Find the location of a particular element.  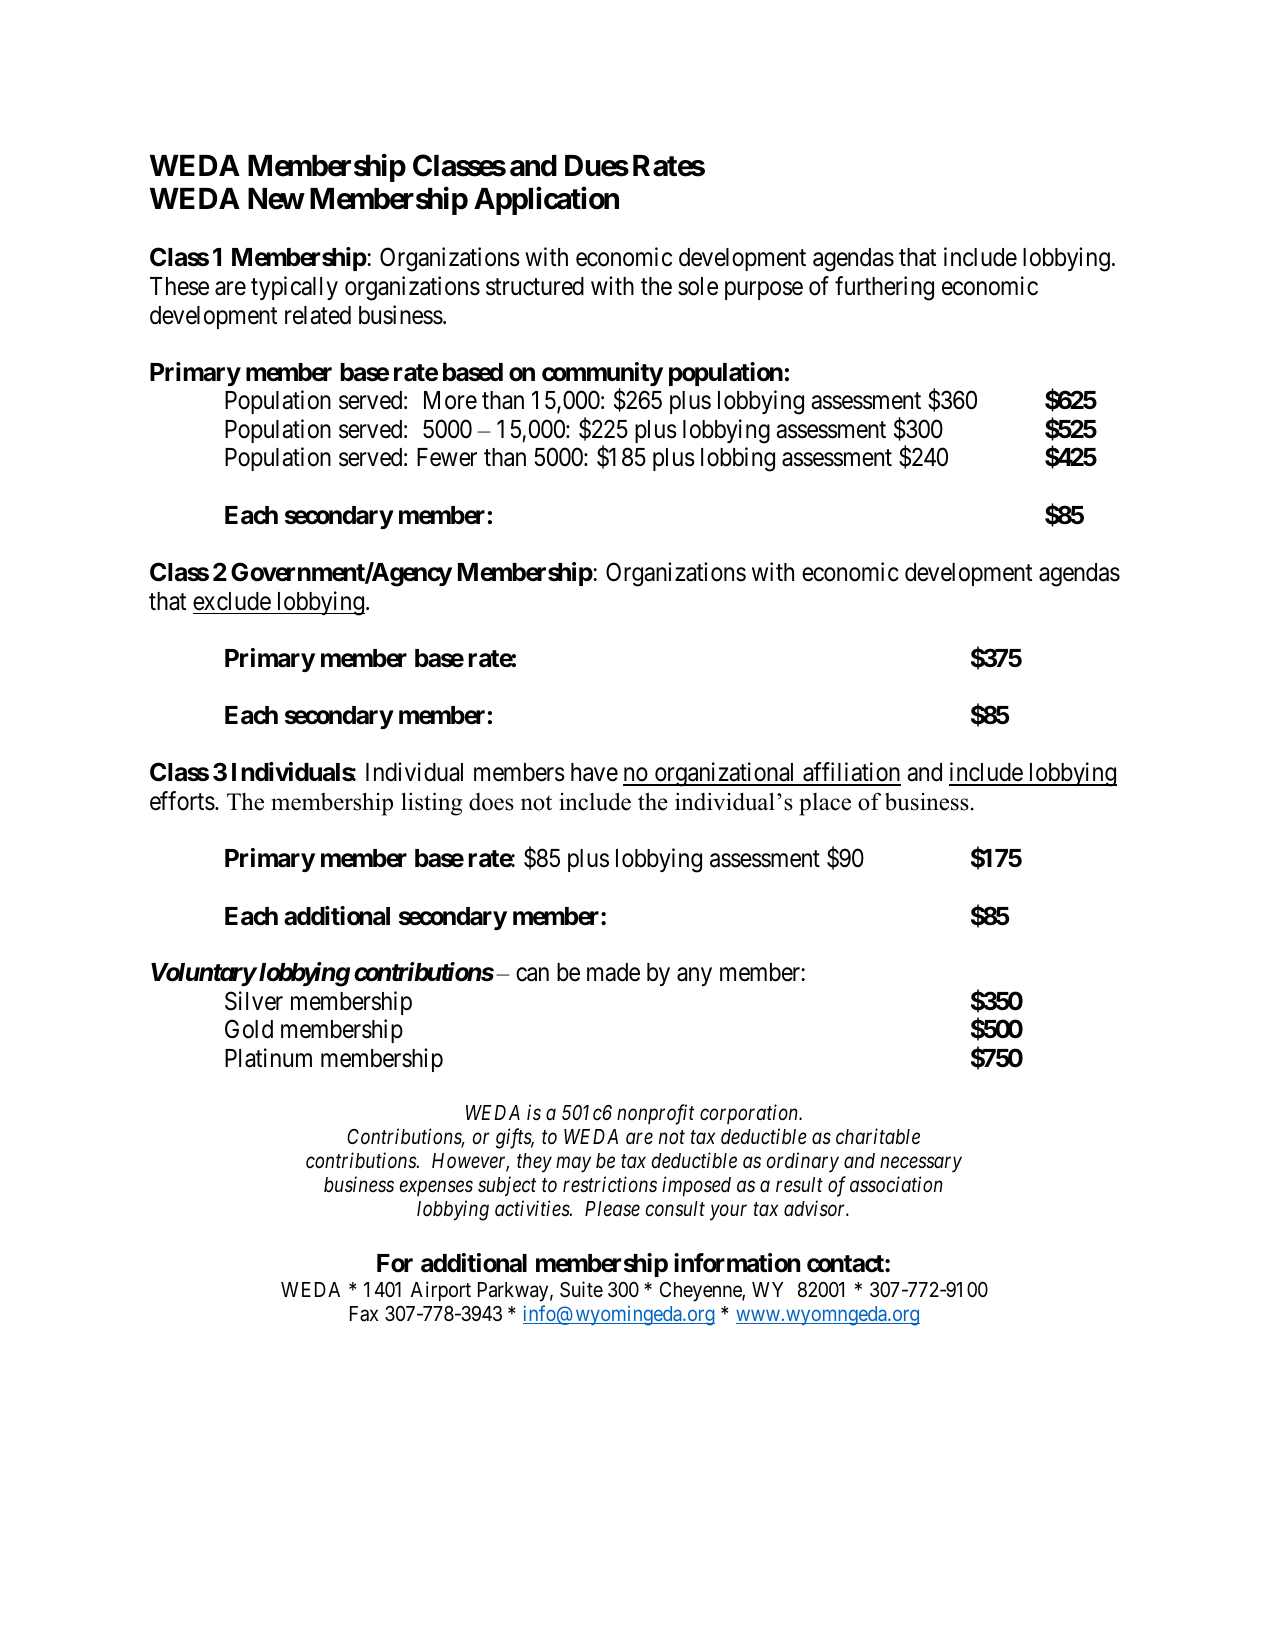

Suite is located at coordinates (581, 1289).
